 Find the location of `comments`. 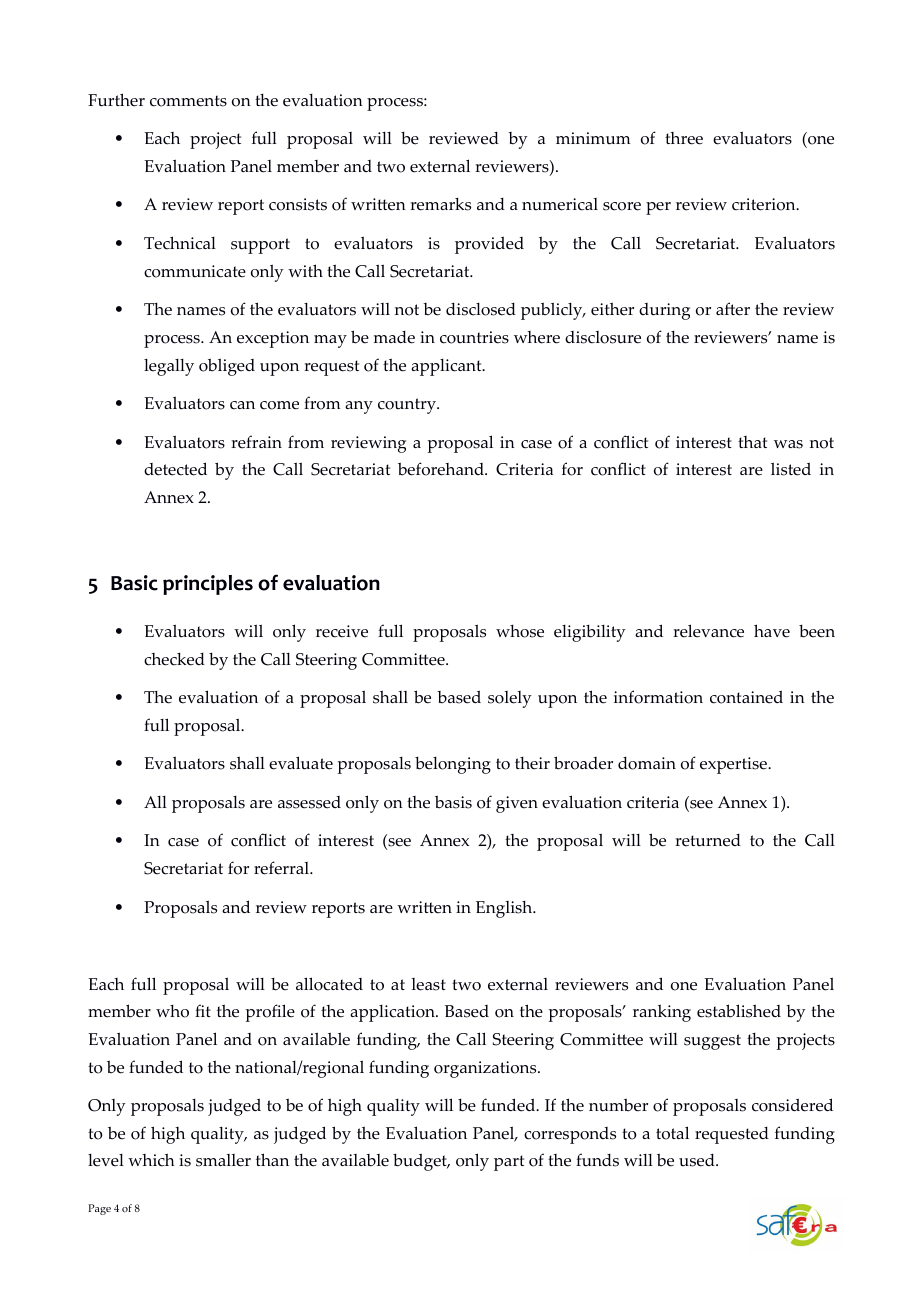

comments is located at coordinates (188, 101).
